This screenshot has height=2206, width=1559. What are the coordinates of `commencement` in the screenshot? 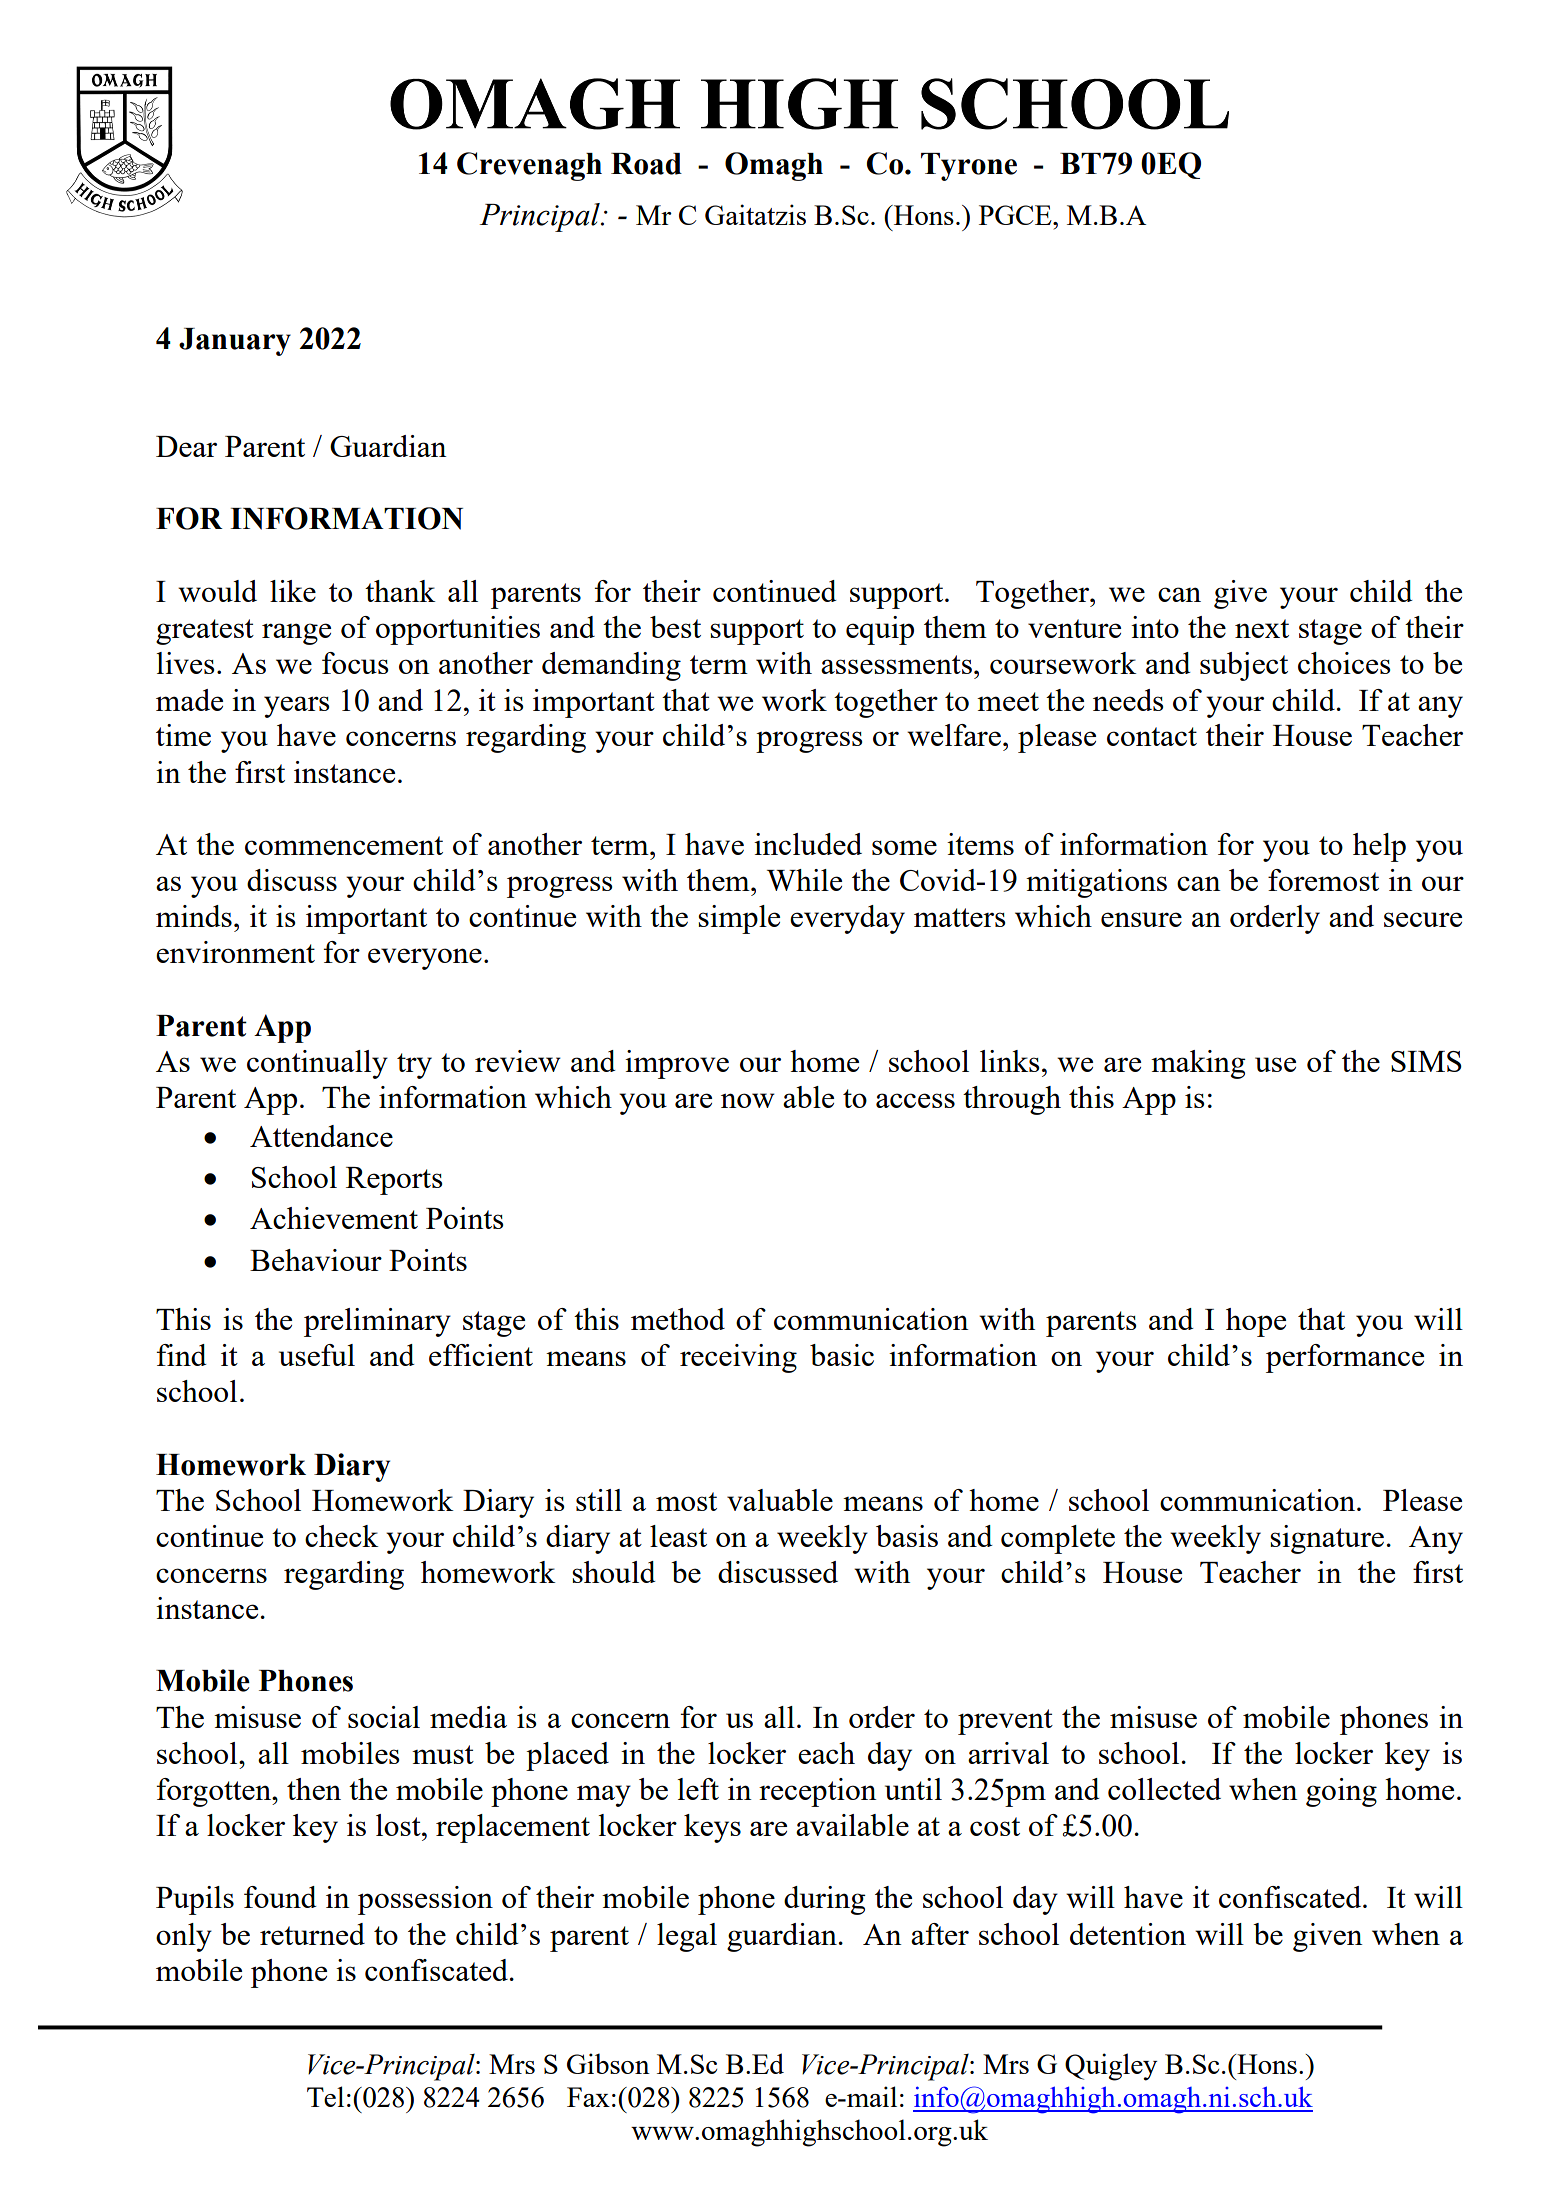 It's located at (344, 845).
